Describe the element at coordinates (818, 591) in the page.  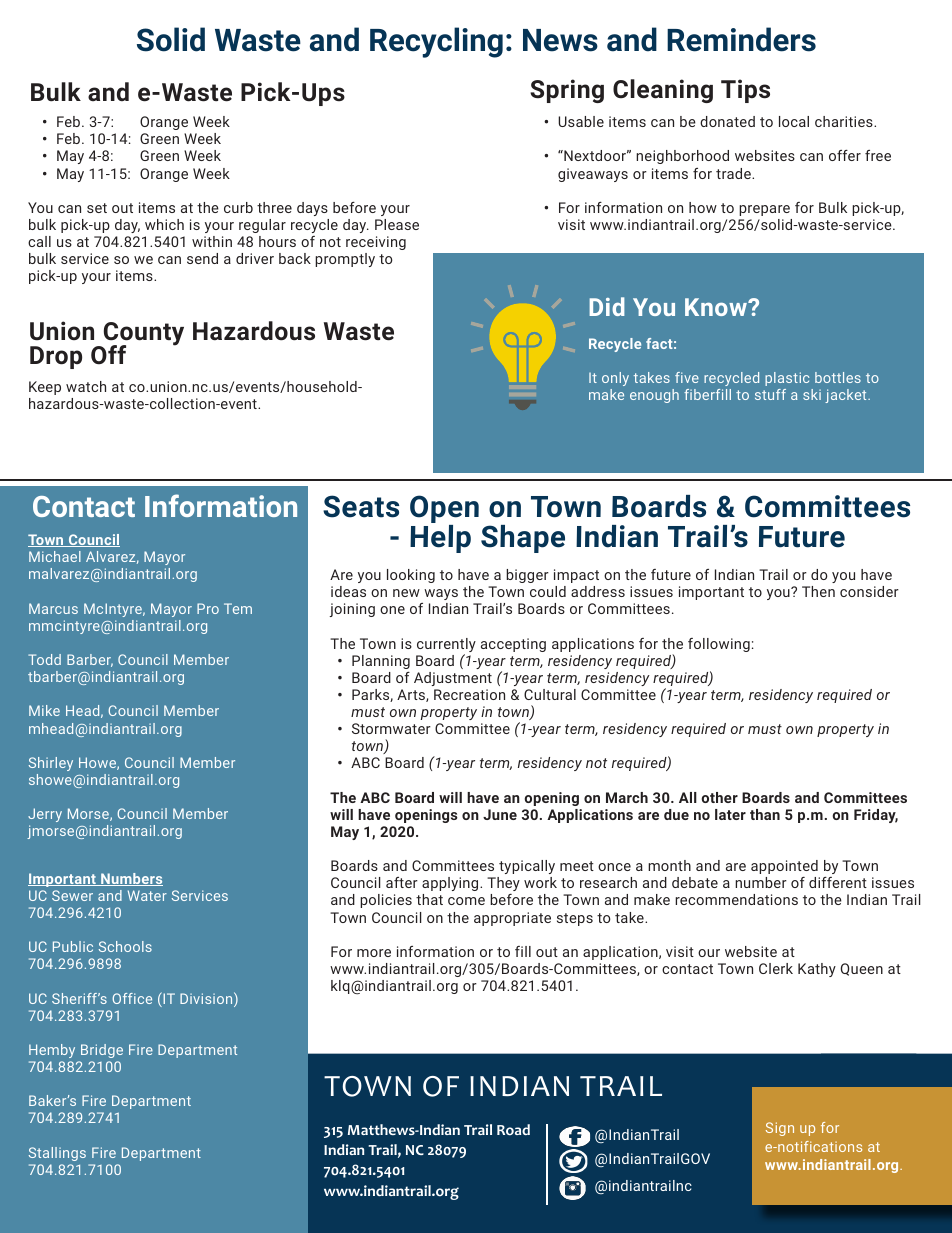
I see `Then` at that location.
